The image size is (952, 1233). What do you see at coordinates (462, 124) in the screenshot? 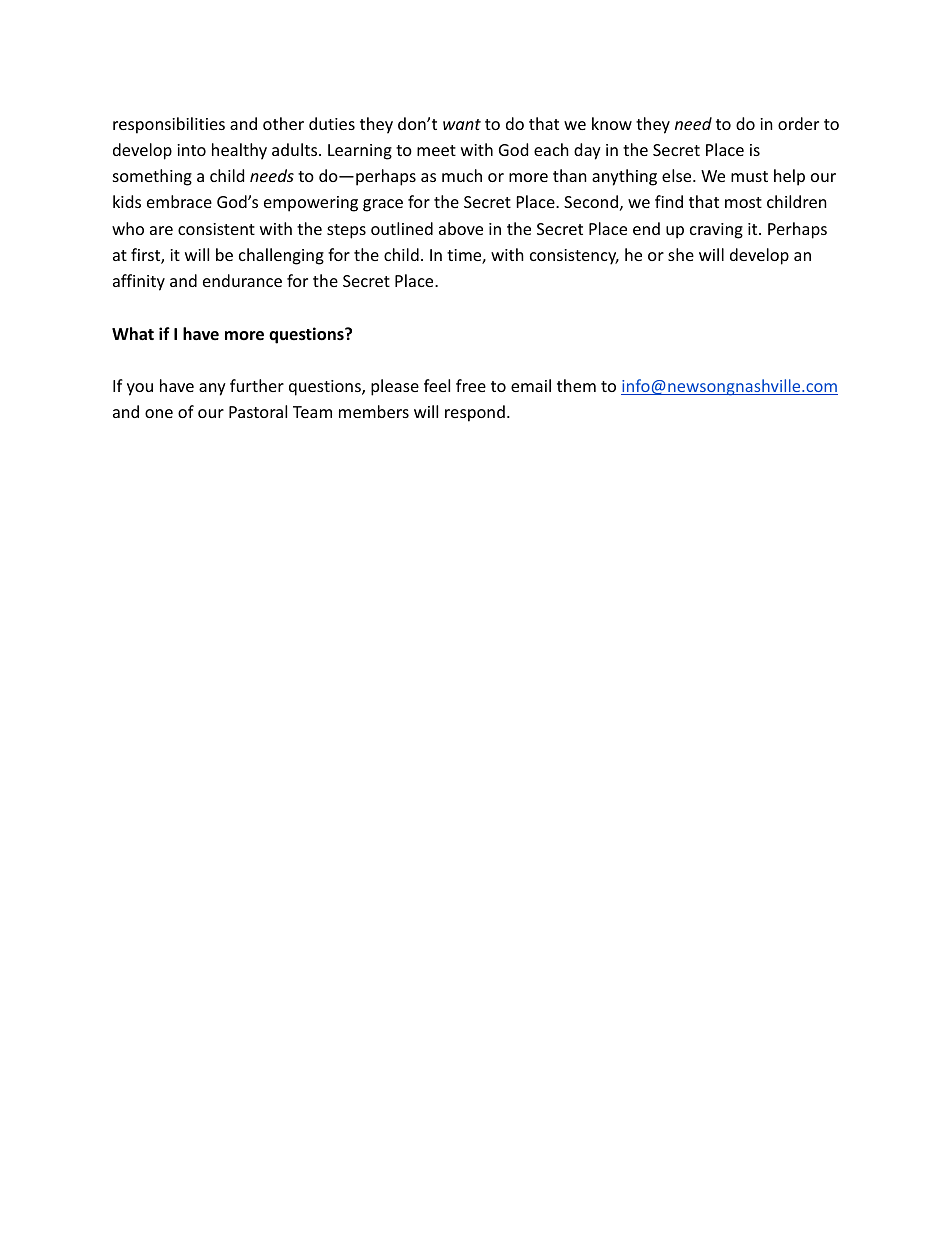
I see `want` at bounding box center [462, 124].
